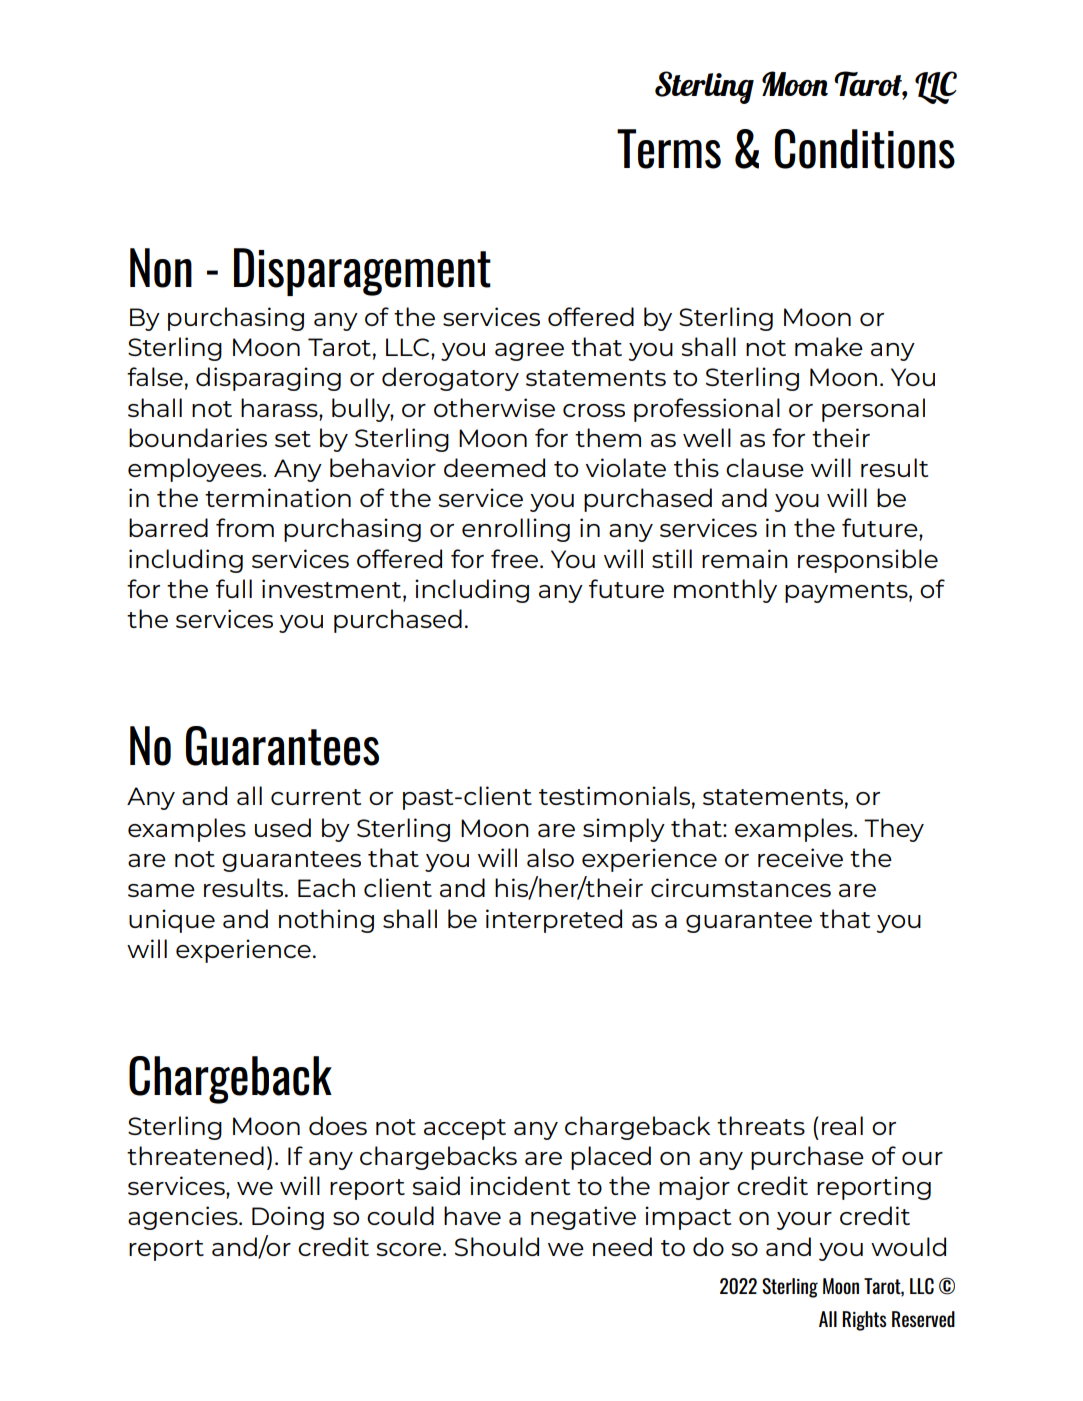  What do you see at coordinates (161, 268) in the screenshot?
I see `Non` at bounding box center [161, 268].
